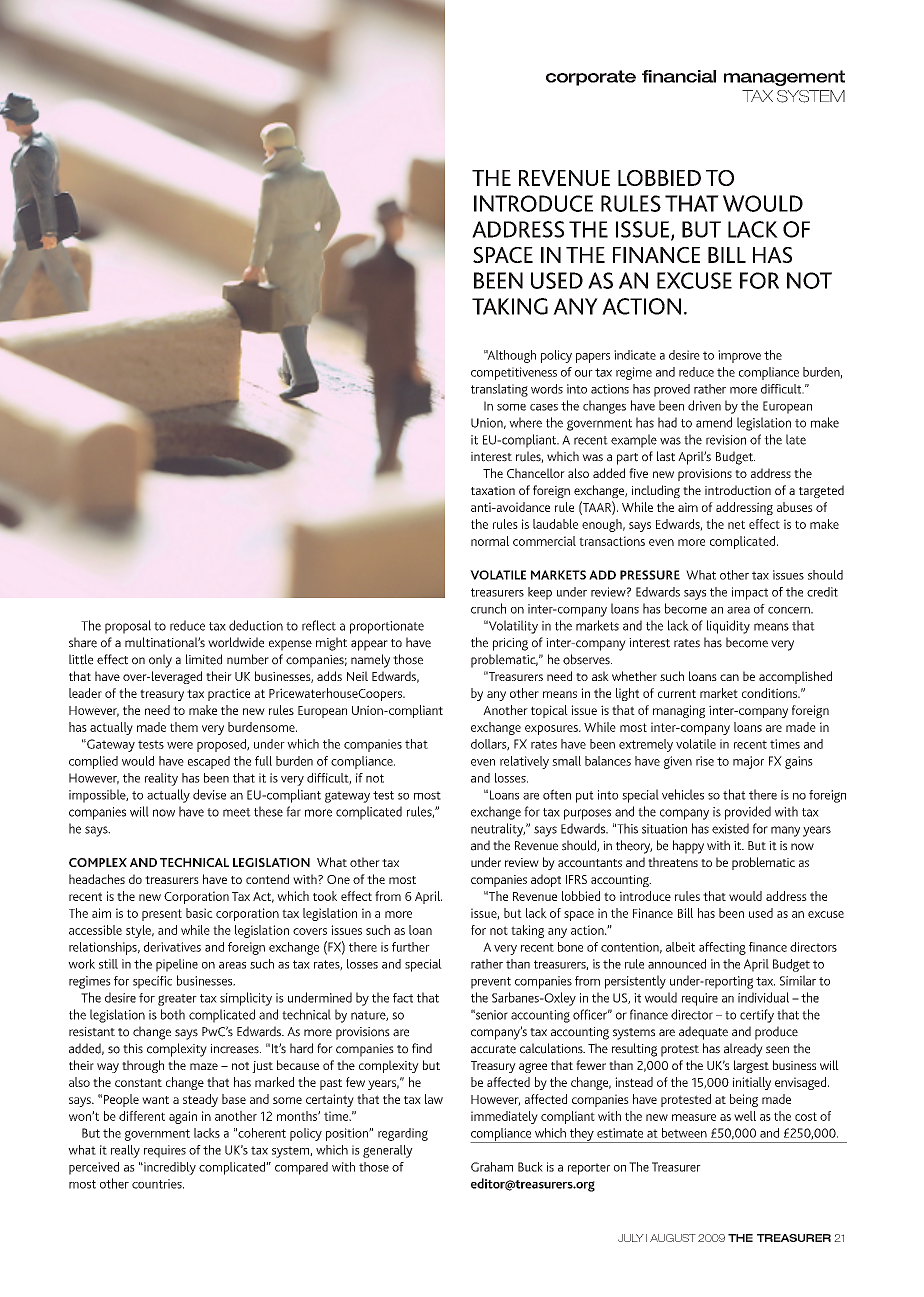  Describe the element at coordinates (160, 661) in the screenshot. I see `only` at that location.
